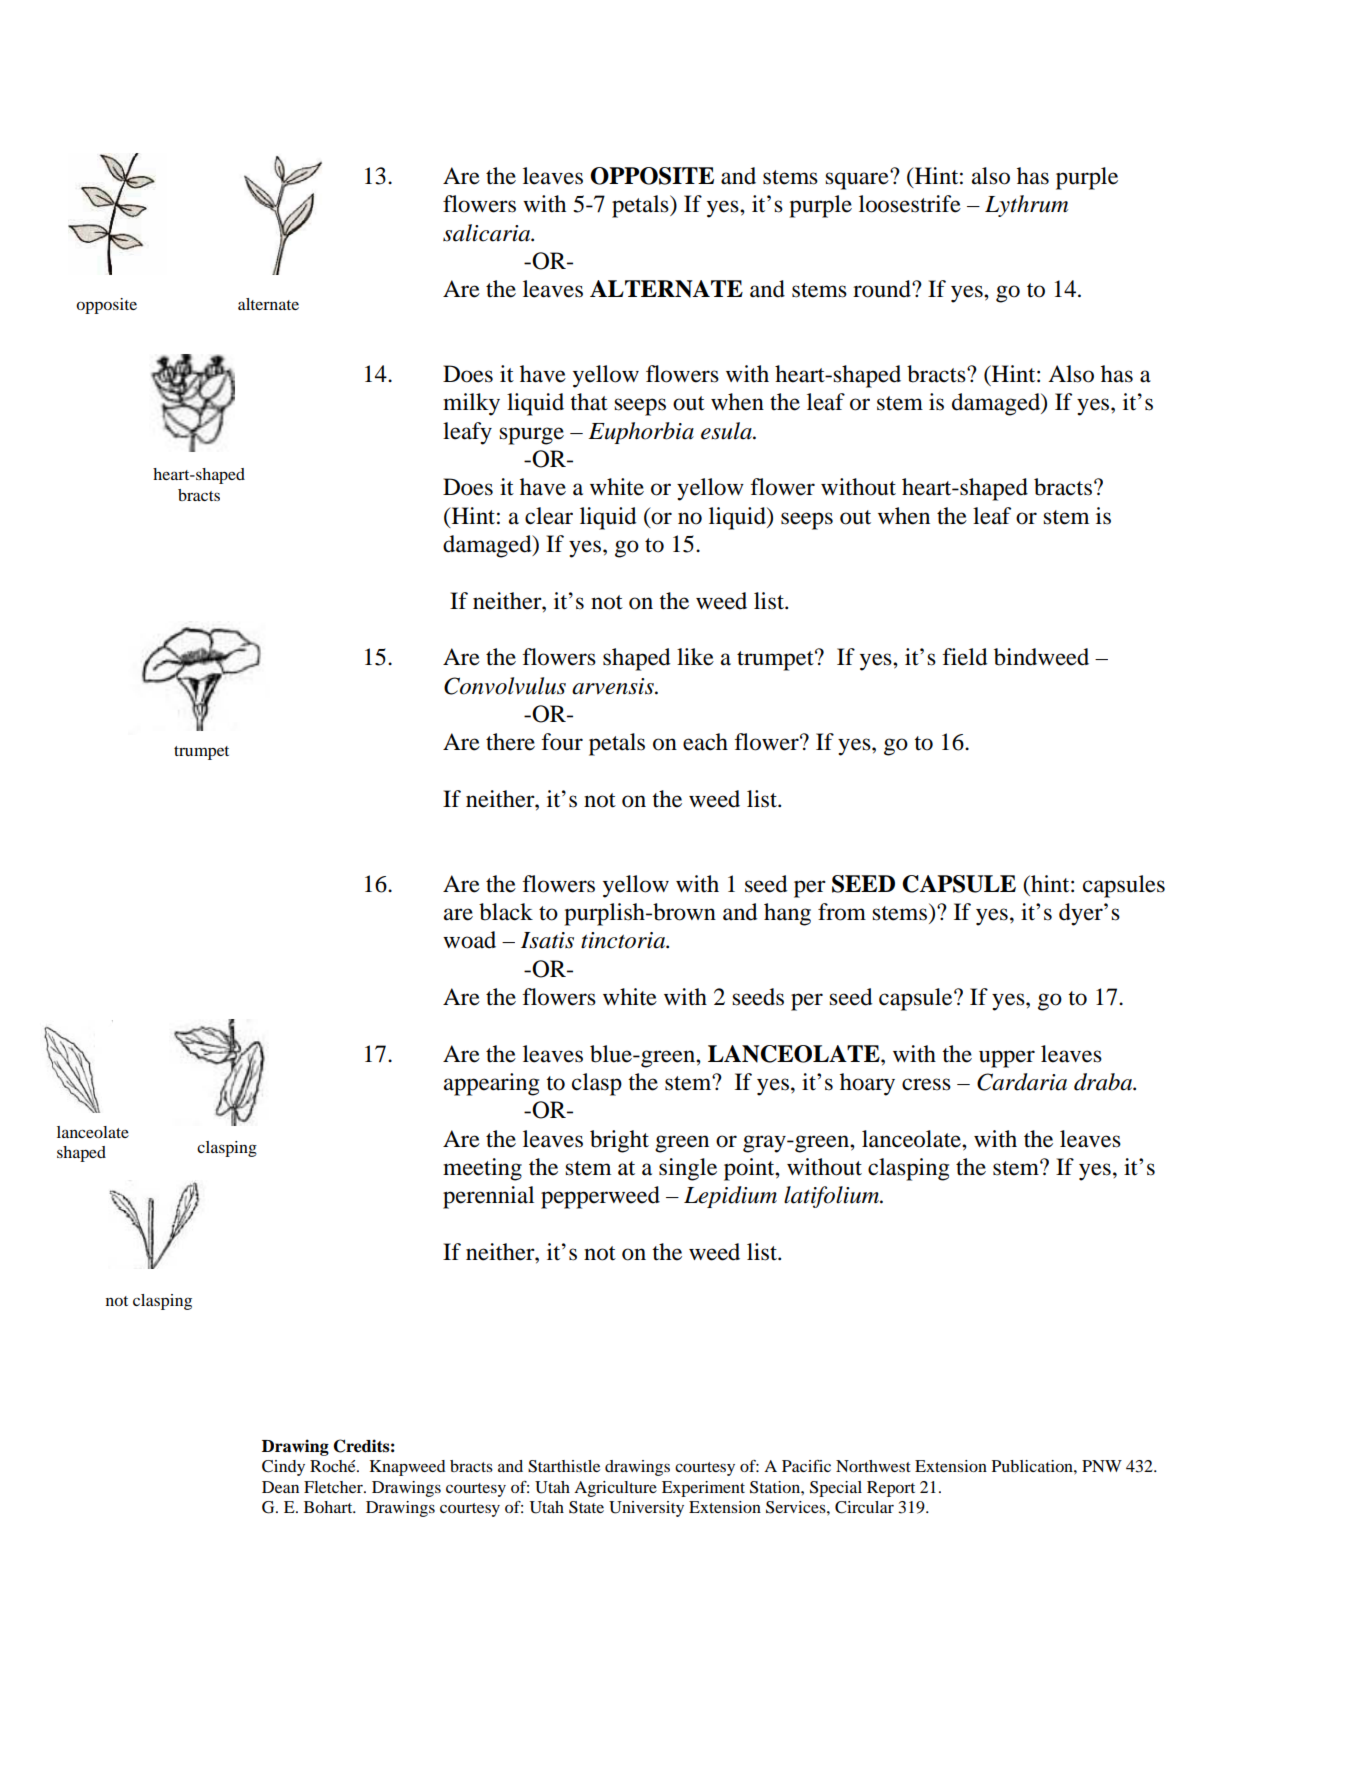 The image size is (1370, 1773). I want to click on clear, so click(549, 516).
